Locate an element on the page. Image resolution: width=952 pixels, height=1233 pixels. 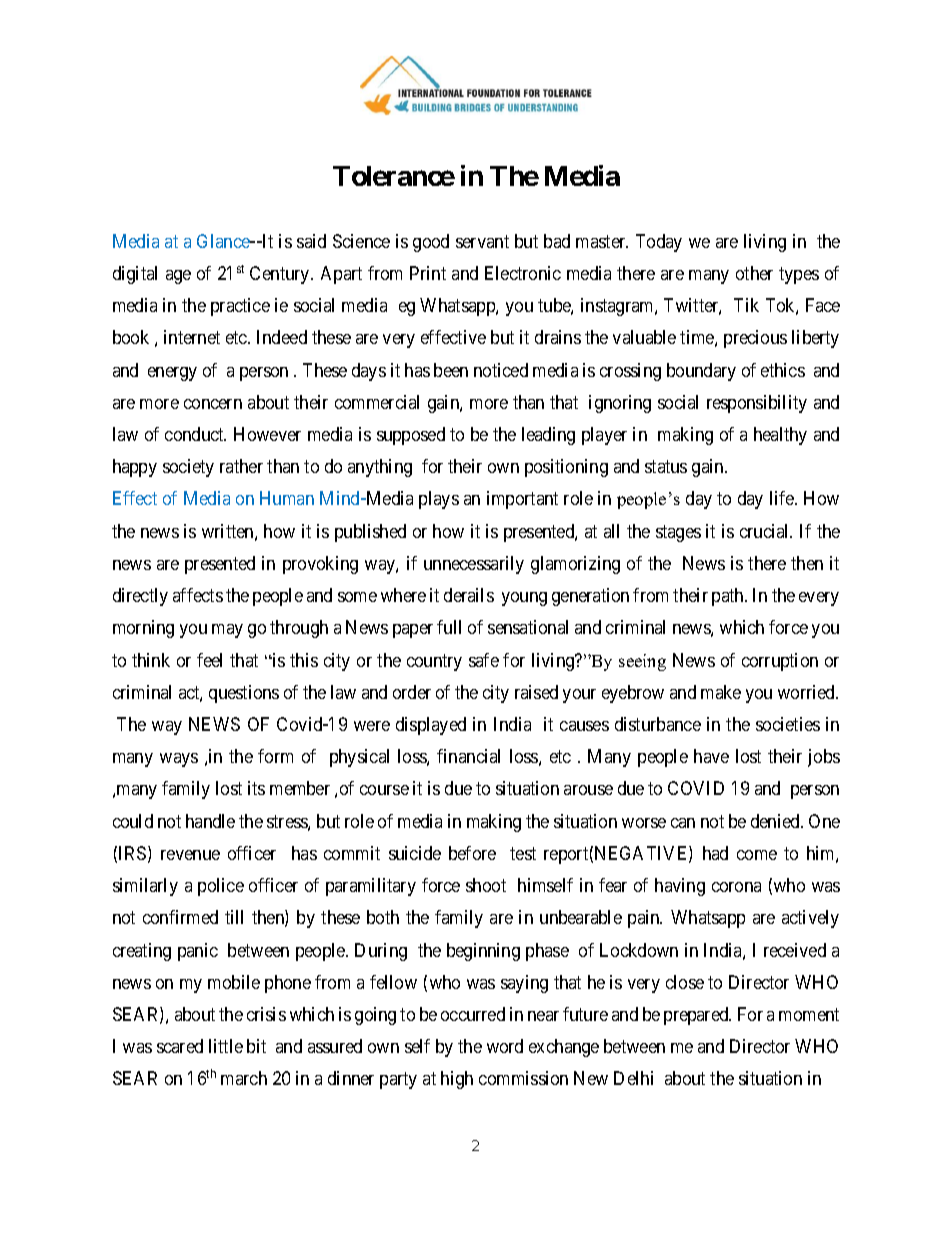
corruption is located at coordinates (780, 662).
